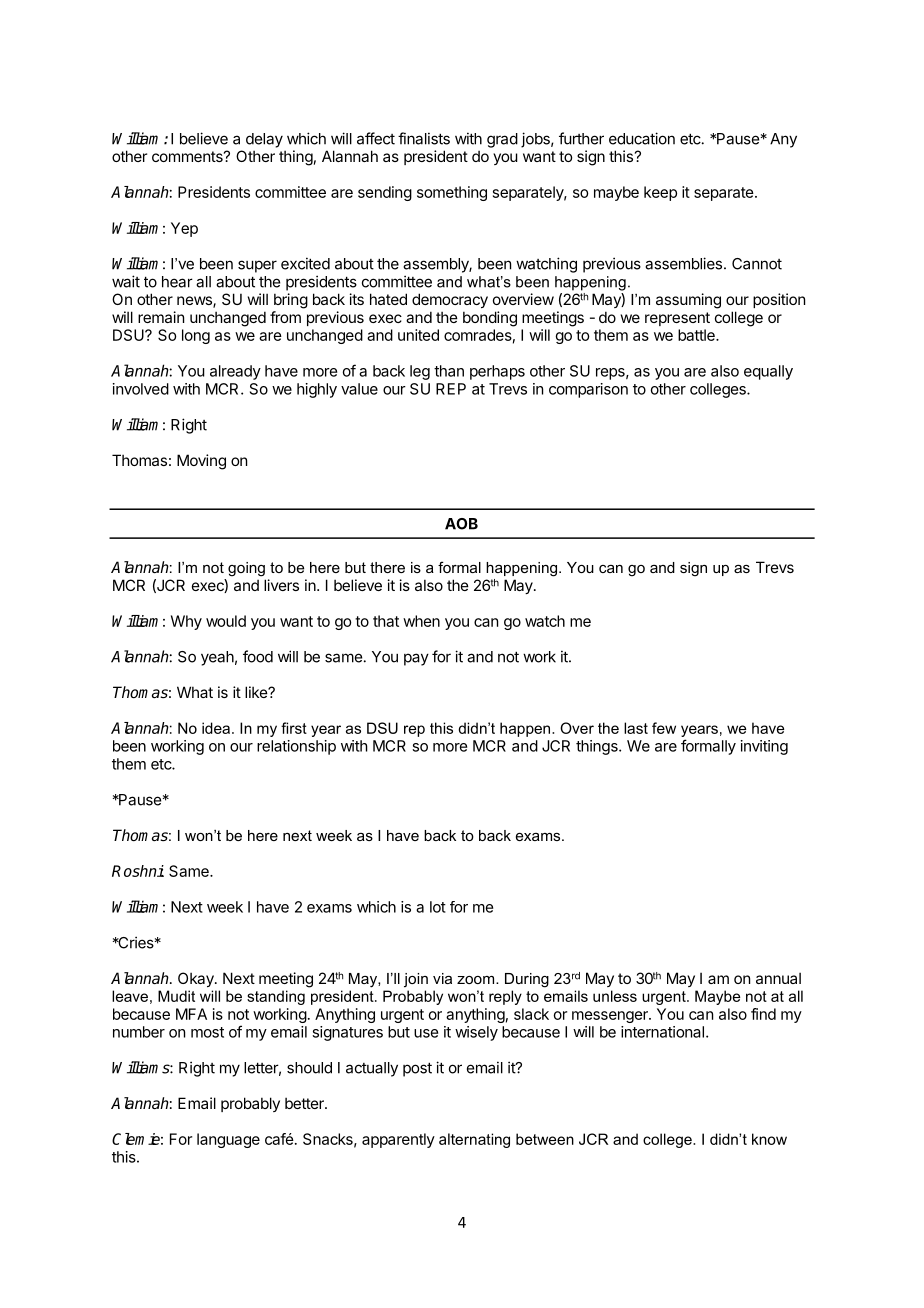 This image has width=924, height=1308. I want to click on delay, so click(264, 140).
